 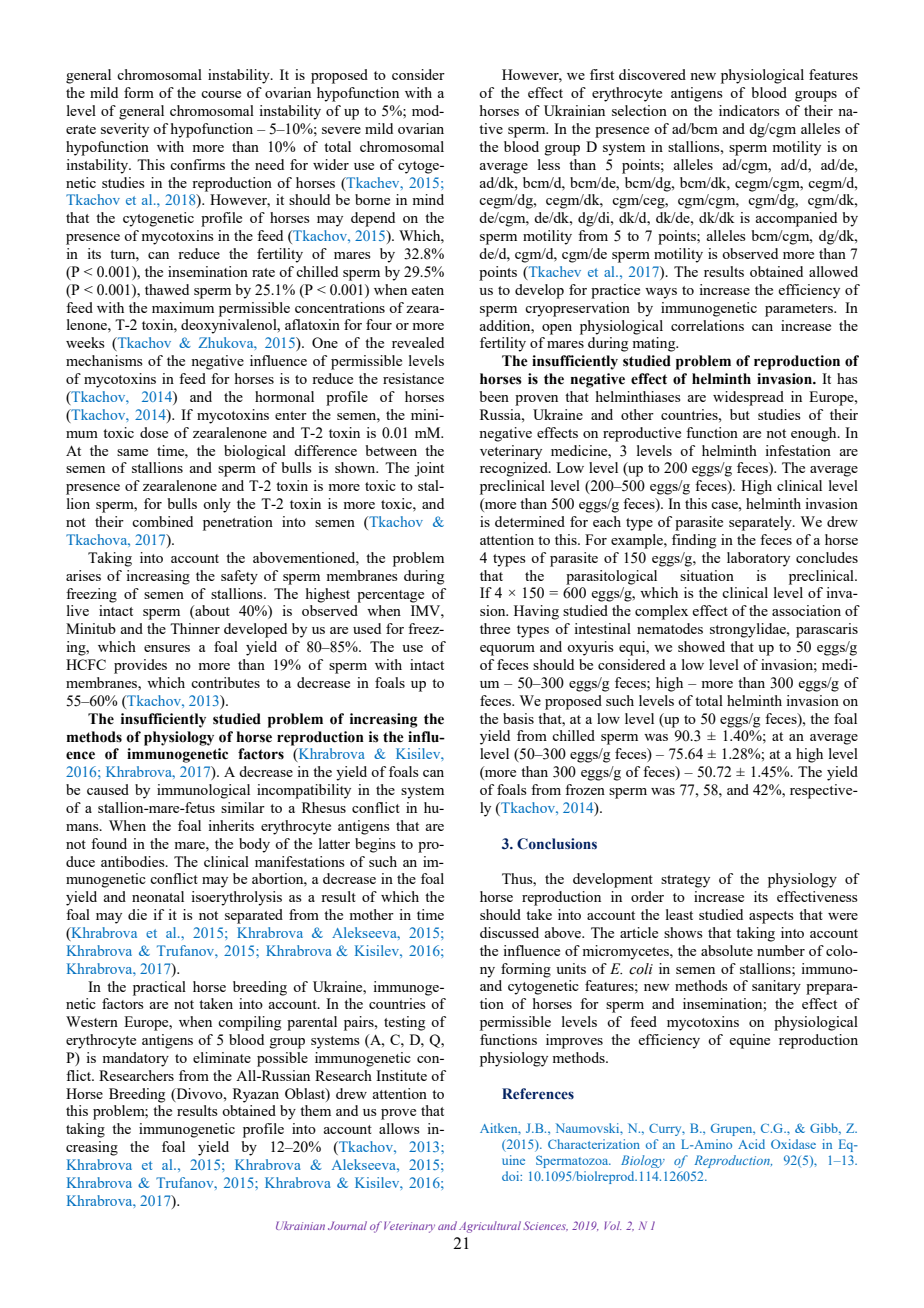 What do you see at coordinates (771, 917) in the screenshot?
I see `aspects` at bounding box center [771, 917].
